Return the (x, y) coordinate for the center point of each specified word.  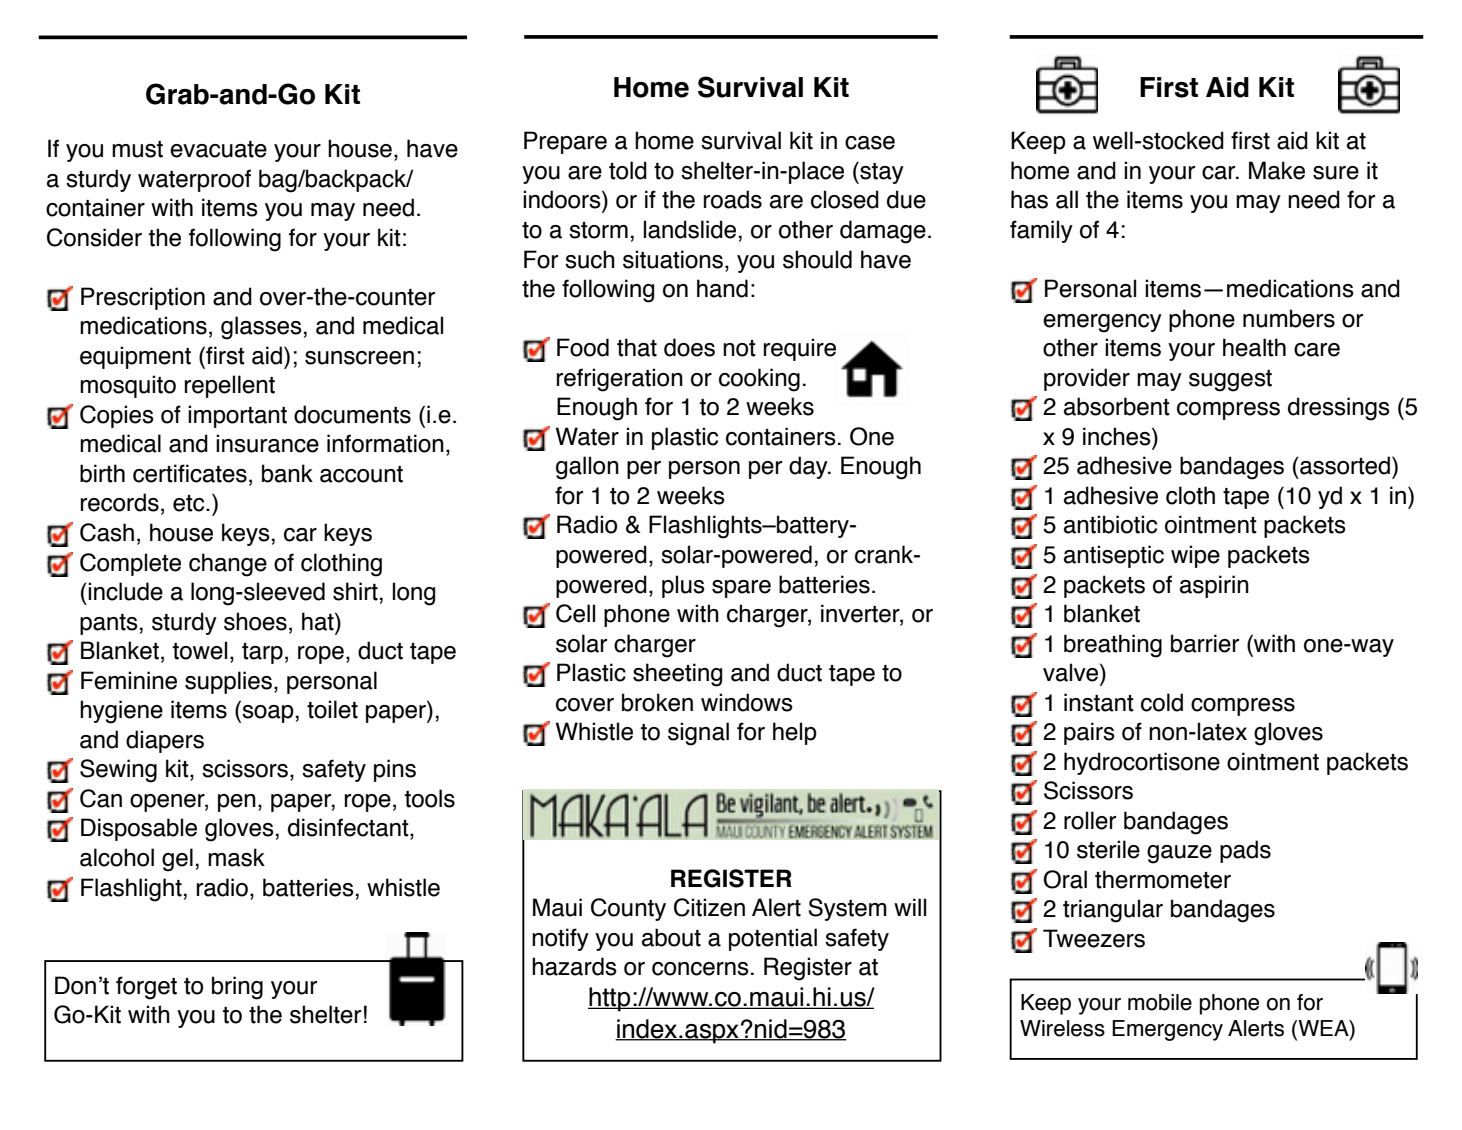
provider (1087, 379)
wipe (1195, 556)
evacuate (218, 149)
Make (1277, 170)
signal (698, 734)
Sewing (118, 771)
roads (733, 199)
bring (237, 988)
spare (741, 589)
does (689, 347)
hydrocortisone (1142, 763)
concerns (700, 969)
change (228, 565)
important (237, 416)
